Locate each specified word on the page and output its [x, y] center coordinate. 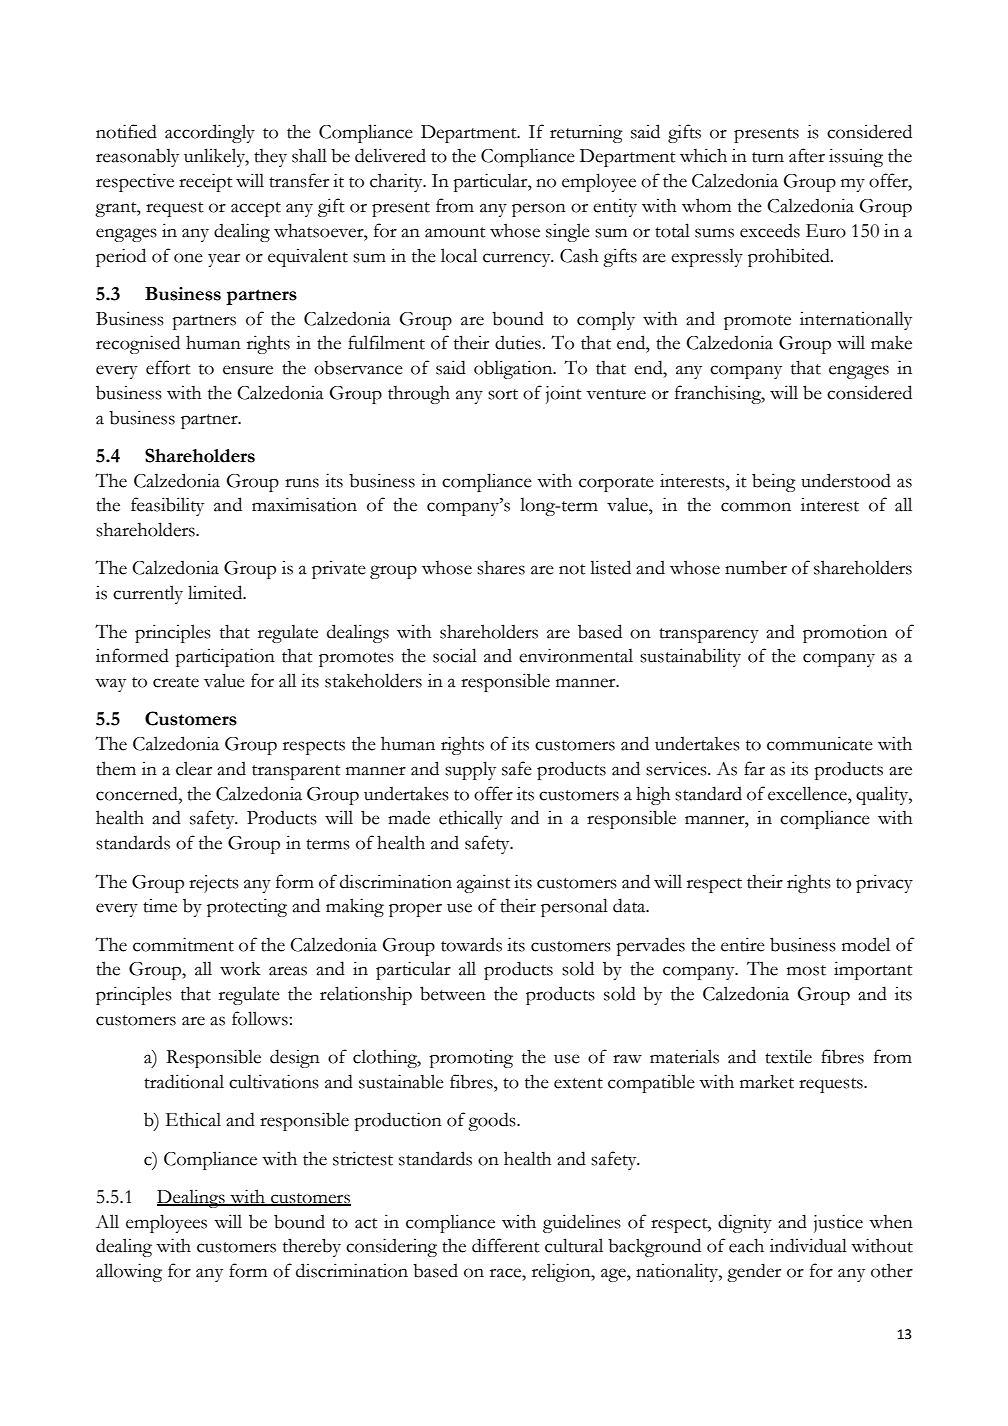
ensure [248, 370]
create [176, 682]
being [774, 482]
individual [808, 1245]
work [240, 968]
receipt [205, 182]
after [807, 155]
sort [503, 394]
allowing [129, 1272]
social [455, 655]
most [806, 970]
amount [455, 232]
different [505, 1245]
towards [471, 944]
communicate [820, 743]
